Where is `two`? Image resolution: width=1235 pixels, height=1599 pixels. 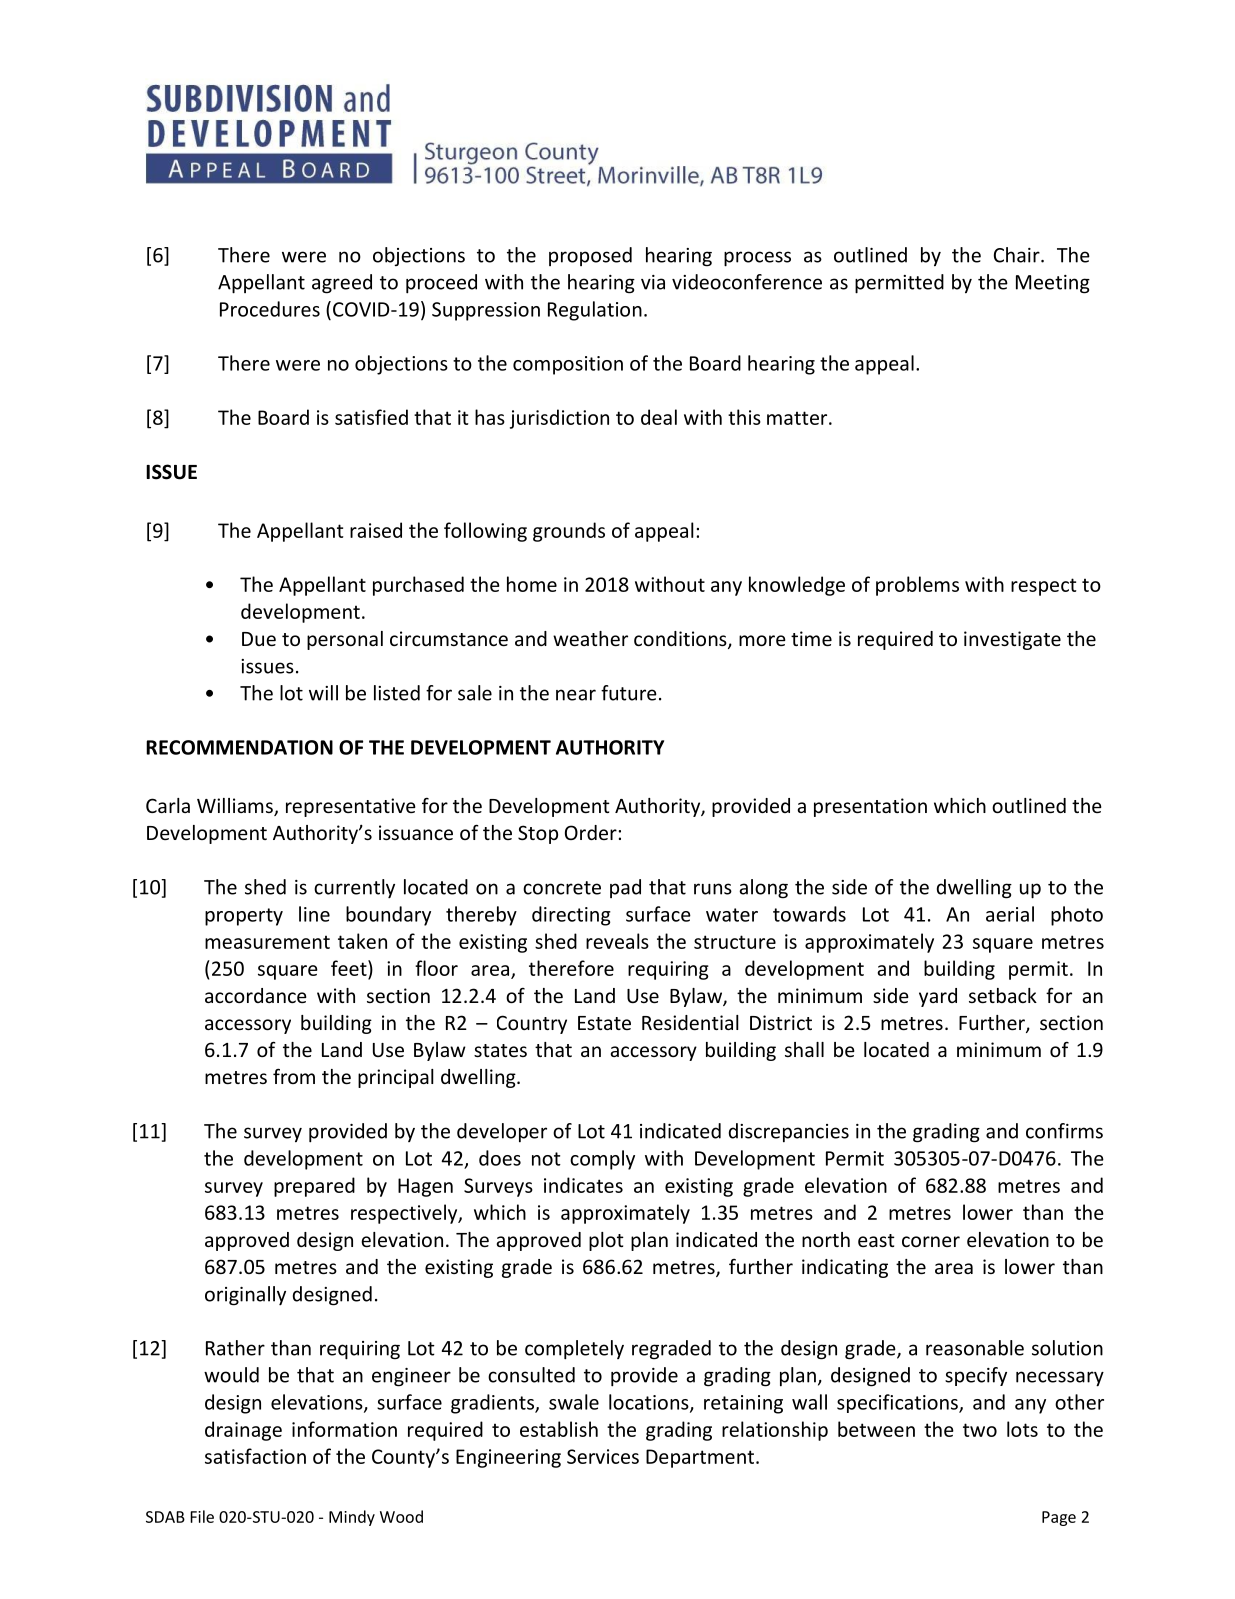 two is located at coordinates (980, 1430).
